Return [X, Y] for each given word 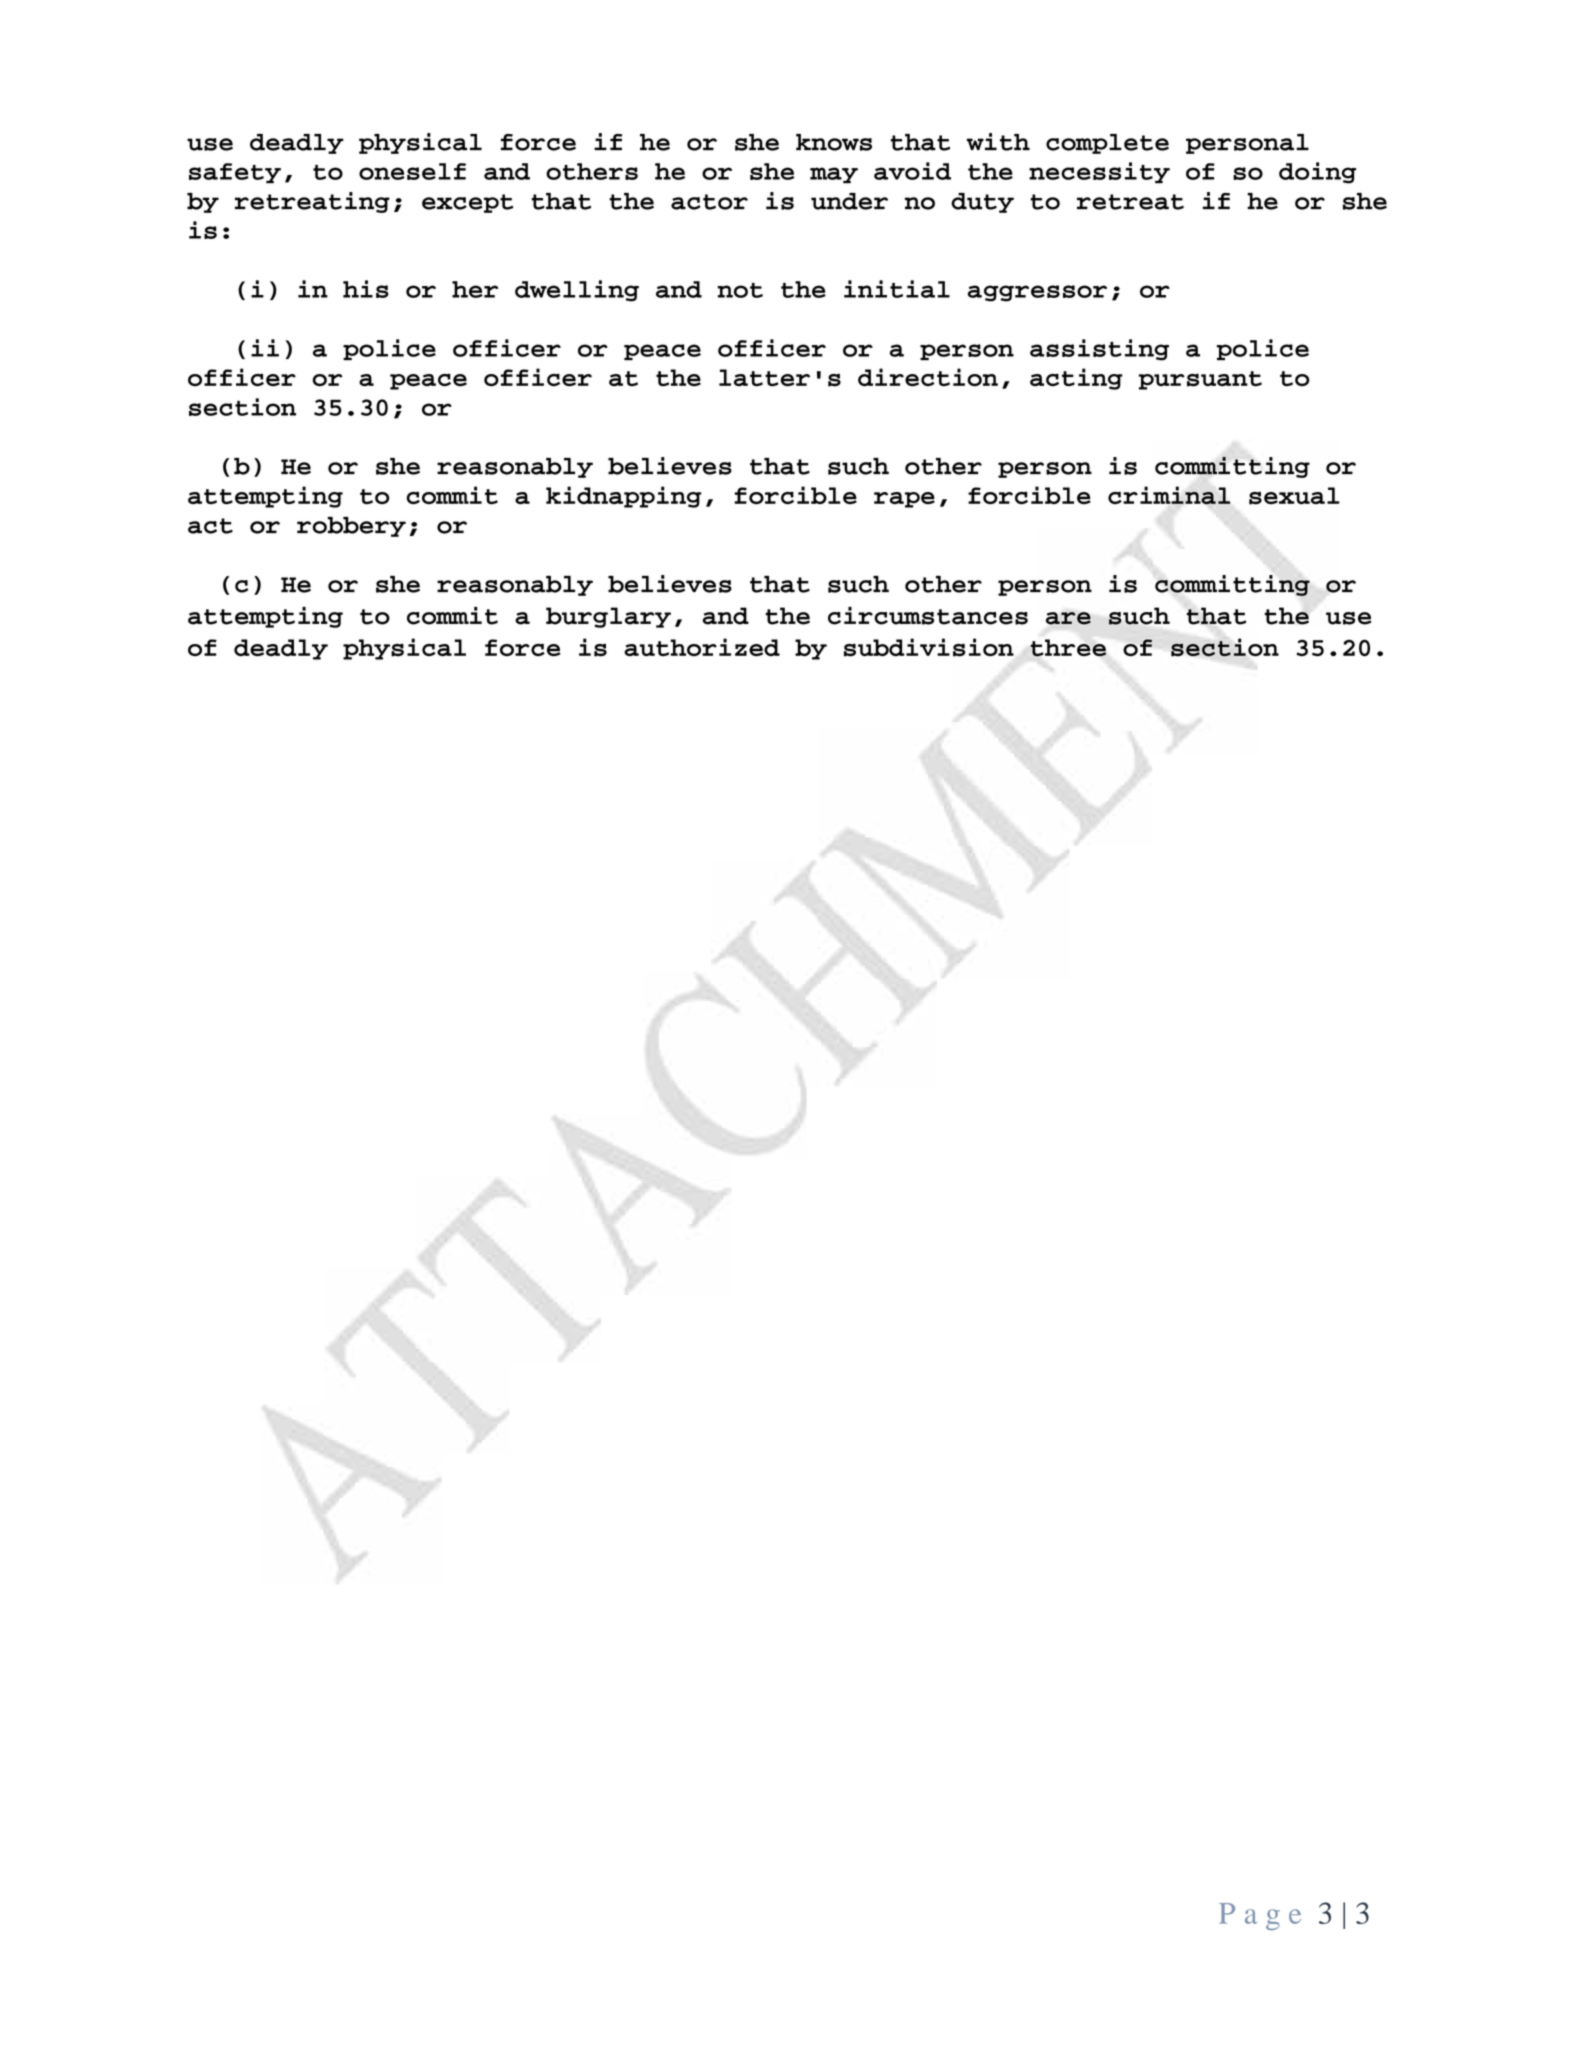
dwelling [577, 291]
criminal [1169, 495]
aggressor [1037, 293]
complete [1107, 144]
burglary [608, 617]
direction [928, 377]
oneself [412, 171]
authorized [702, 647]
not [740, 290]
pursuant [1200, 380]
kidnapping [624, 497]
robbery [351, 527]
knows [834, 142]
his [366, 289]
